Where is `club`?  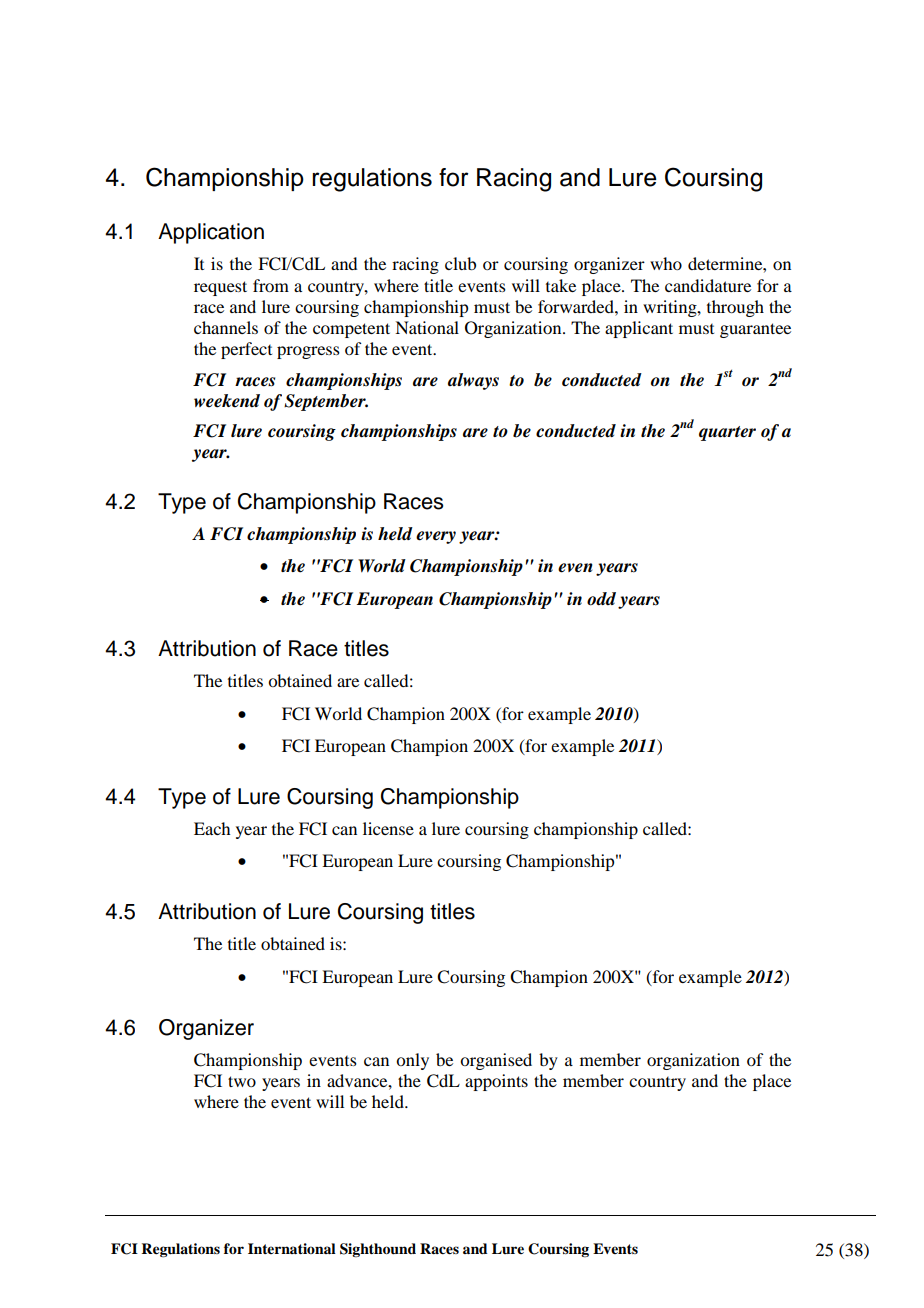 club is located at coordinates (460, 263).
